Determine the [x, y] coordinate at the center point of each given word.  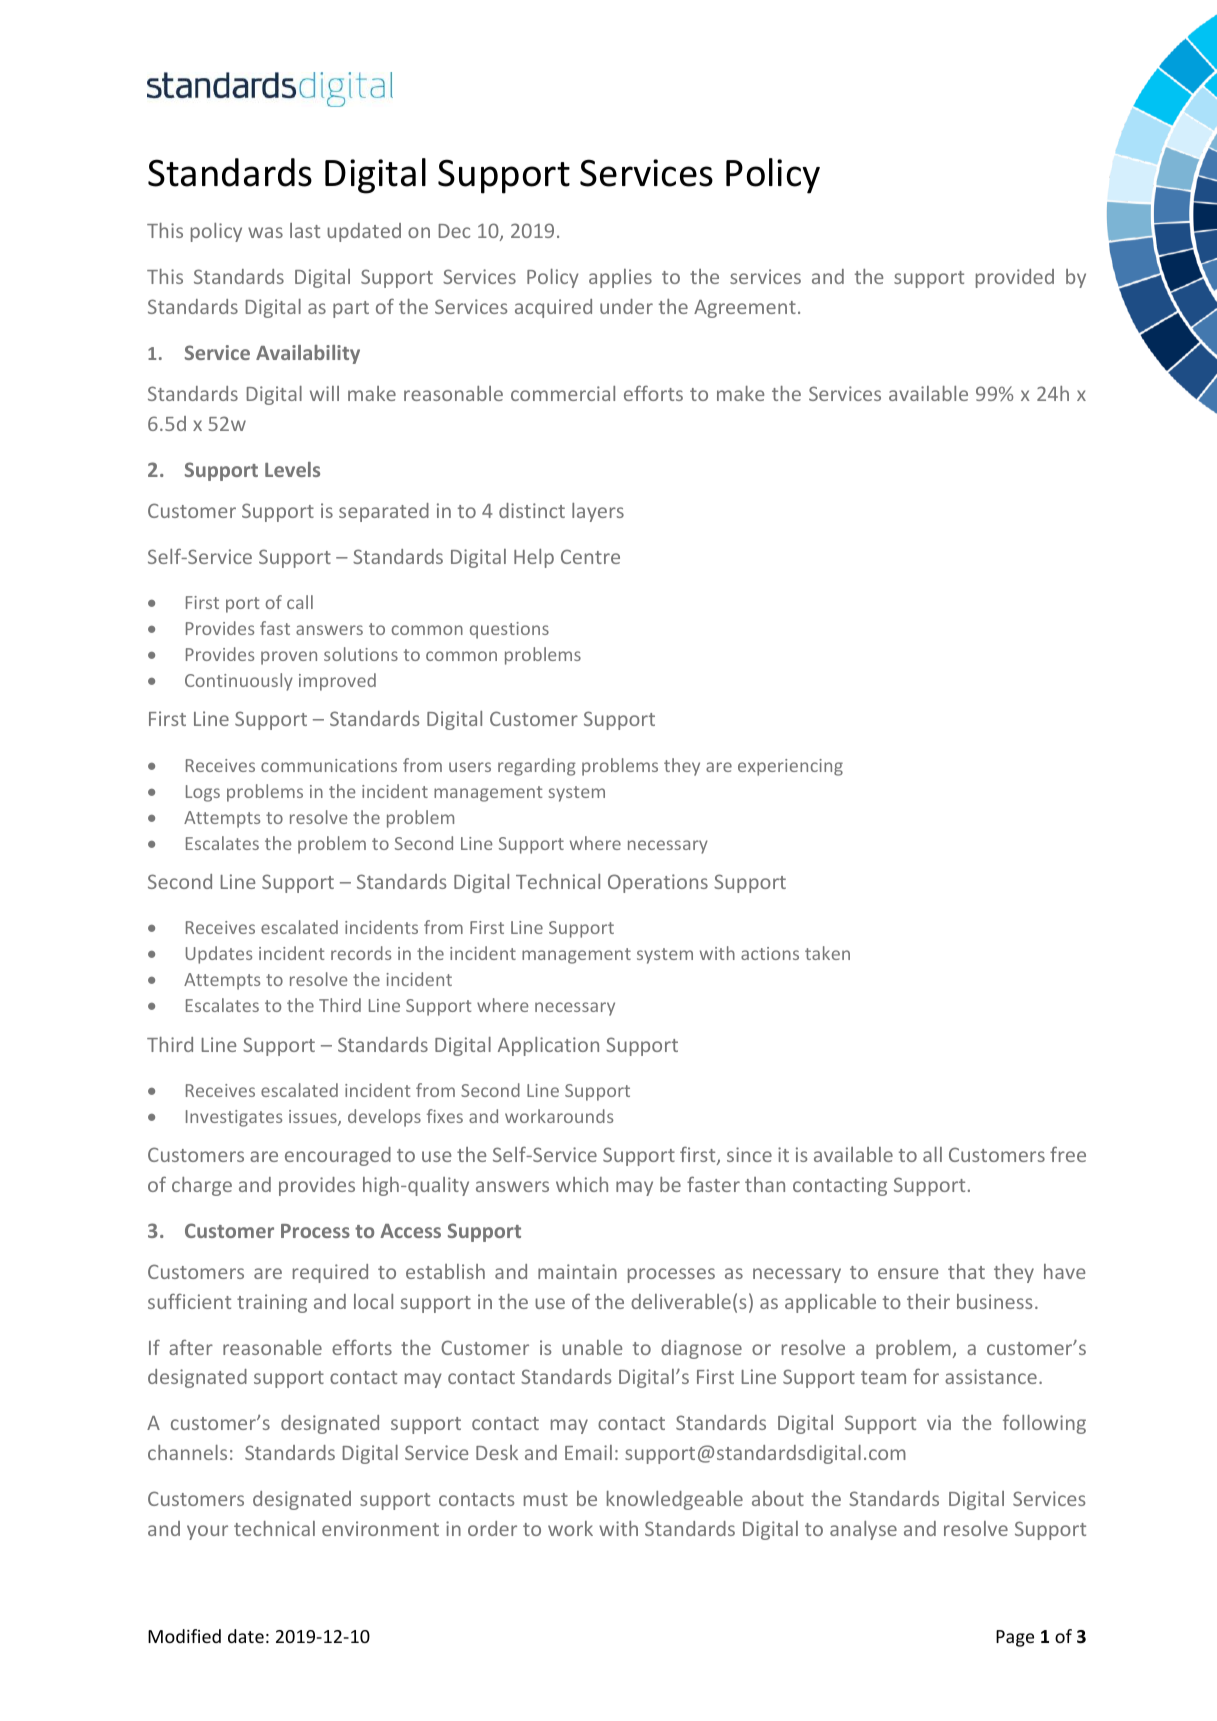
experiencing [790, 767]
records [361, 953]
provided [1015, 278]
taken [827, 953]
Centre [590, 556]
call [300, 602]
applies [620, 278]
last [305, 230]
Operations [658, 883]
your [207, 1532]
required [330, 1273]
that [966, 1271]
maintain [577, 1271]
